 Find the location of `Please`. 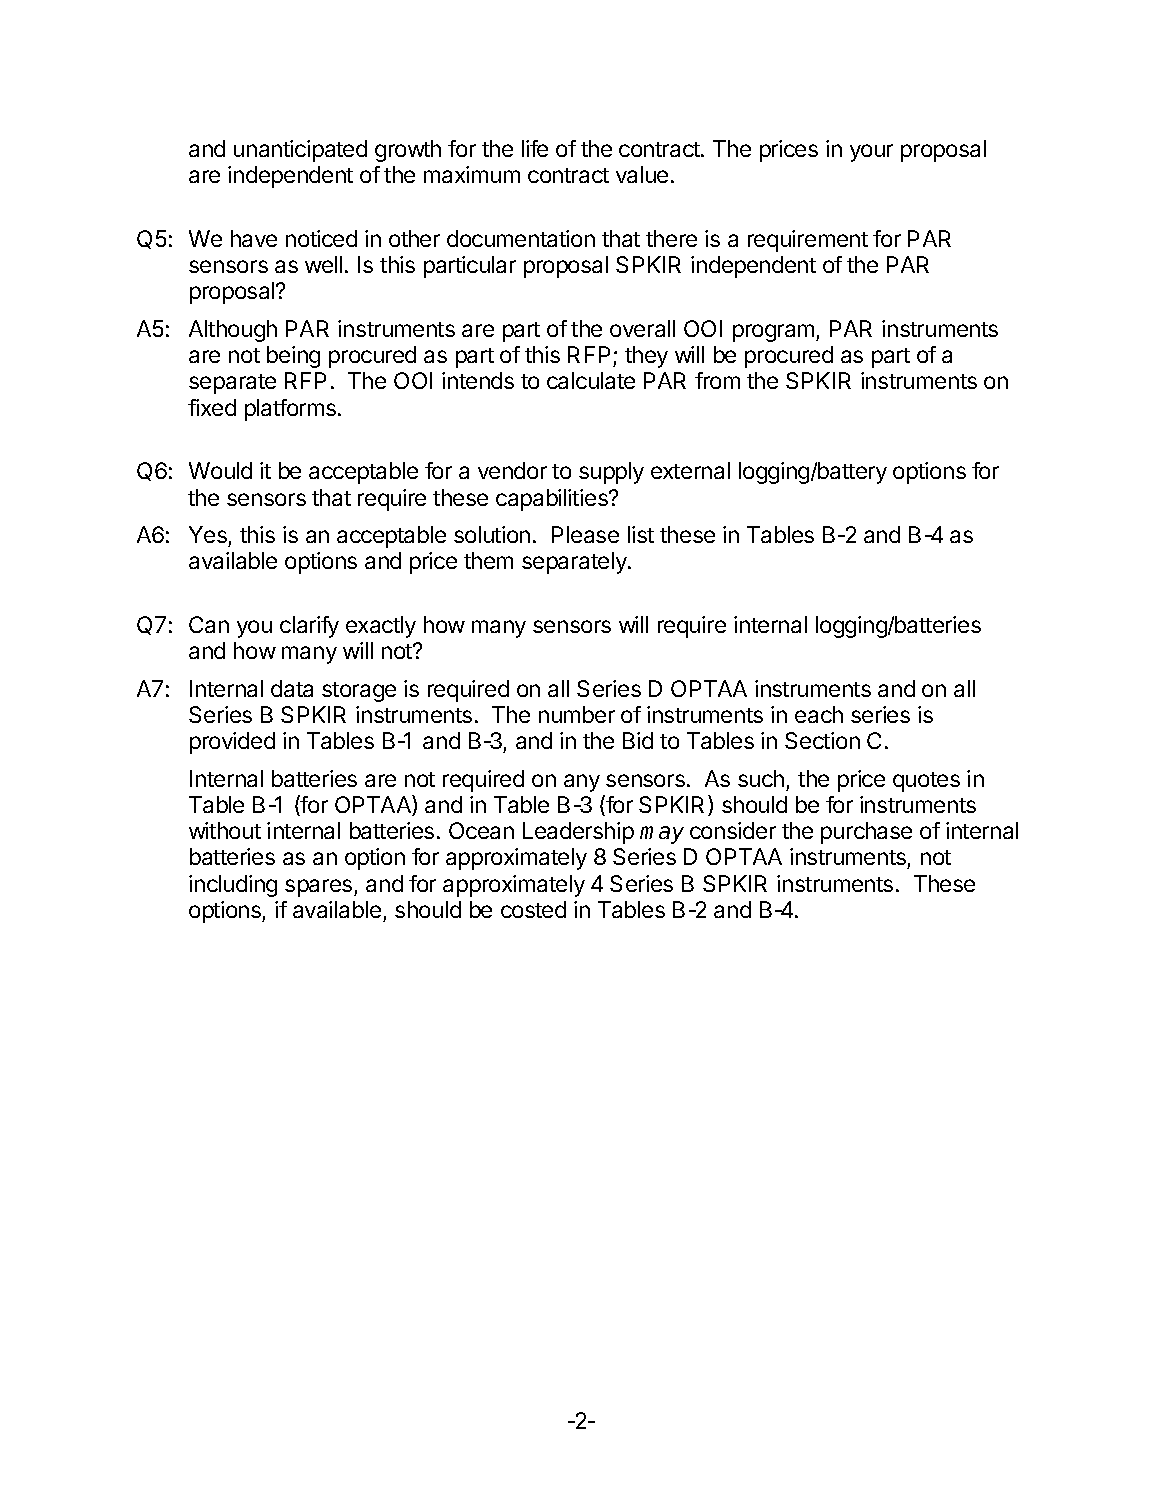

Please is located at coordinates (585, 534).
